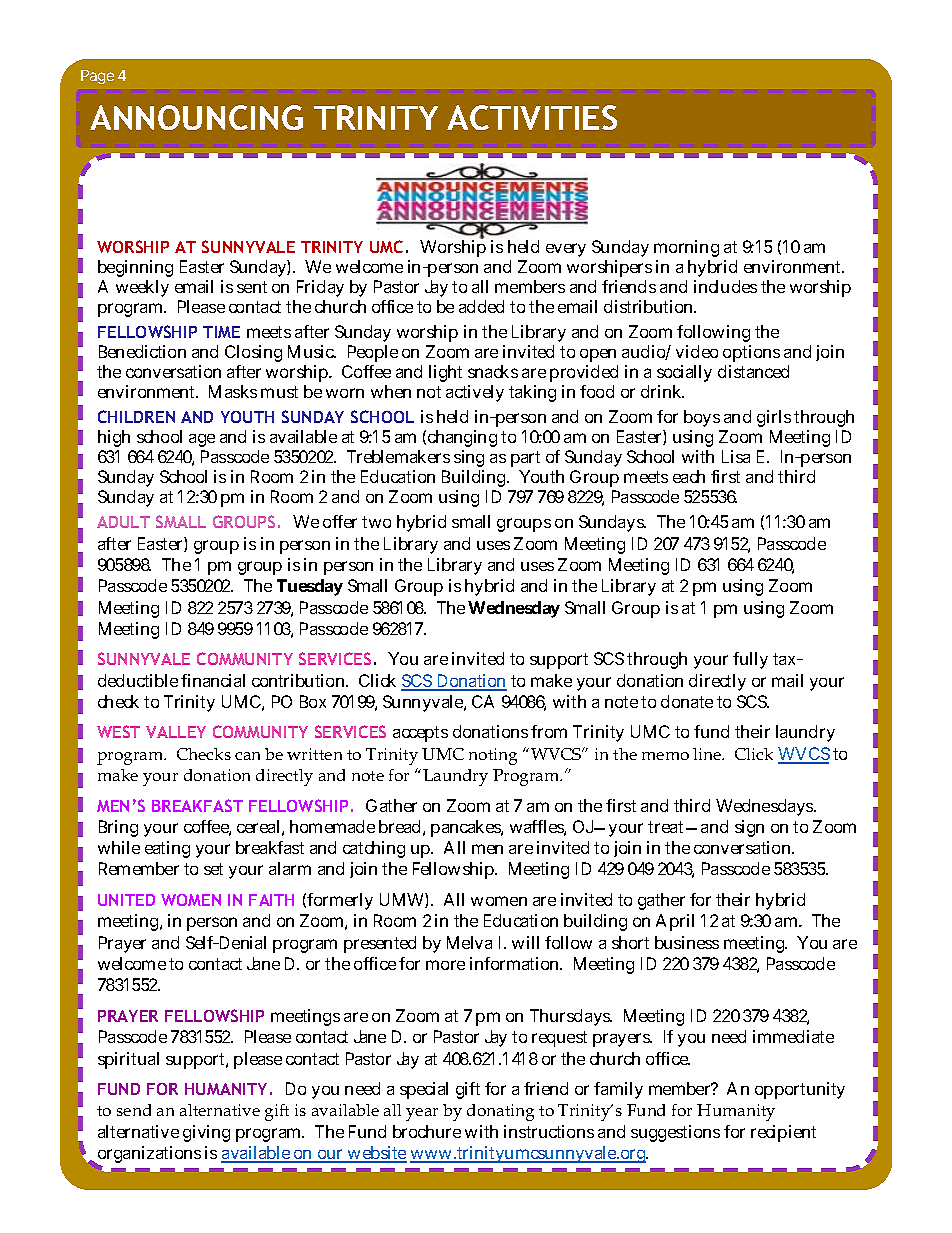 The height and width of the image is (1233, 952). What do you see at coordinates (750, 660) in the image?
I see `fully` at bounding box center [750, 660].
